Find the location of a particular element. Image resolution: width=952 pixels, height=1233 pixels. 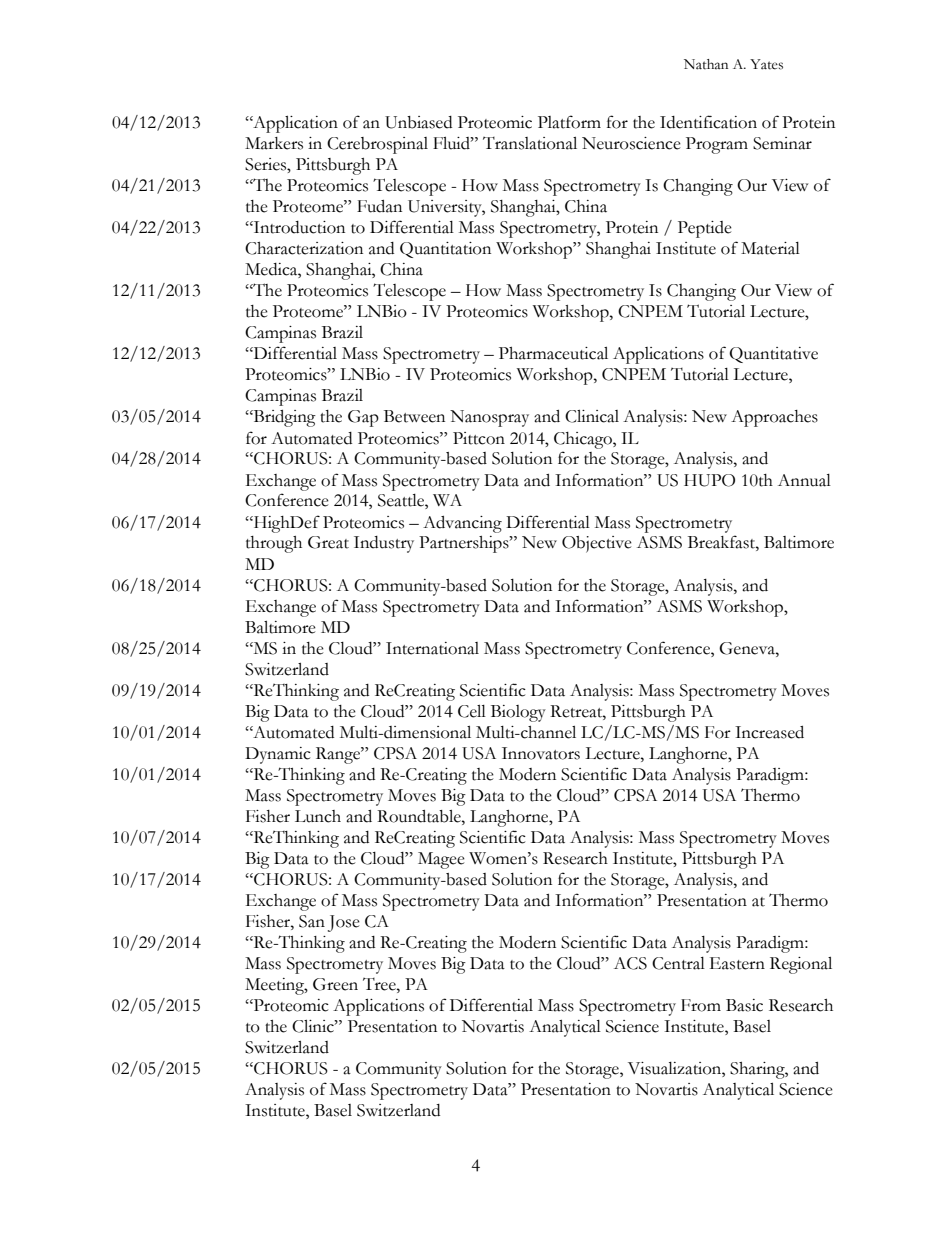

ACS is located at coordinates (630, 963).
